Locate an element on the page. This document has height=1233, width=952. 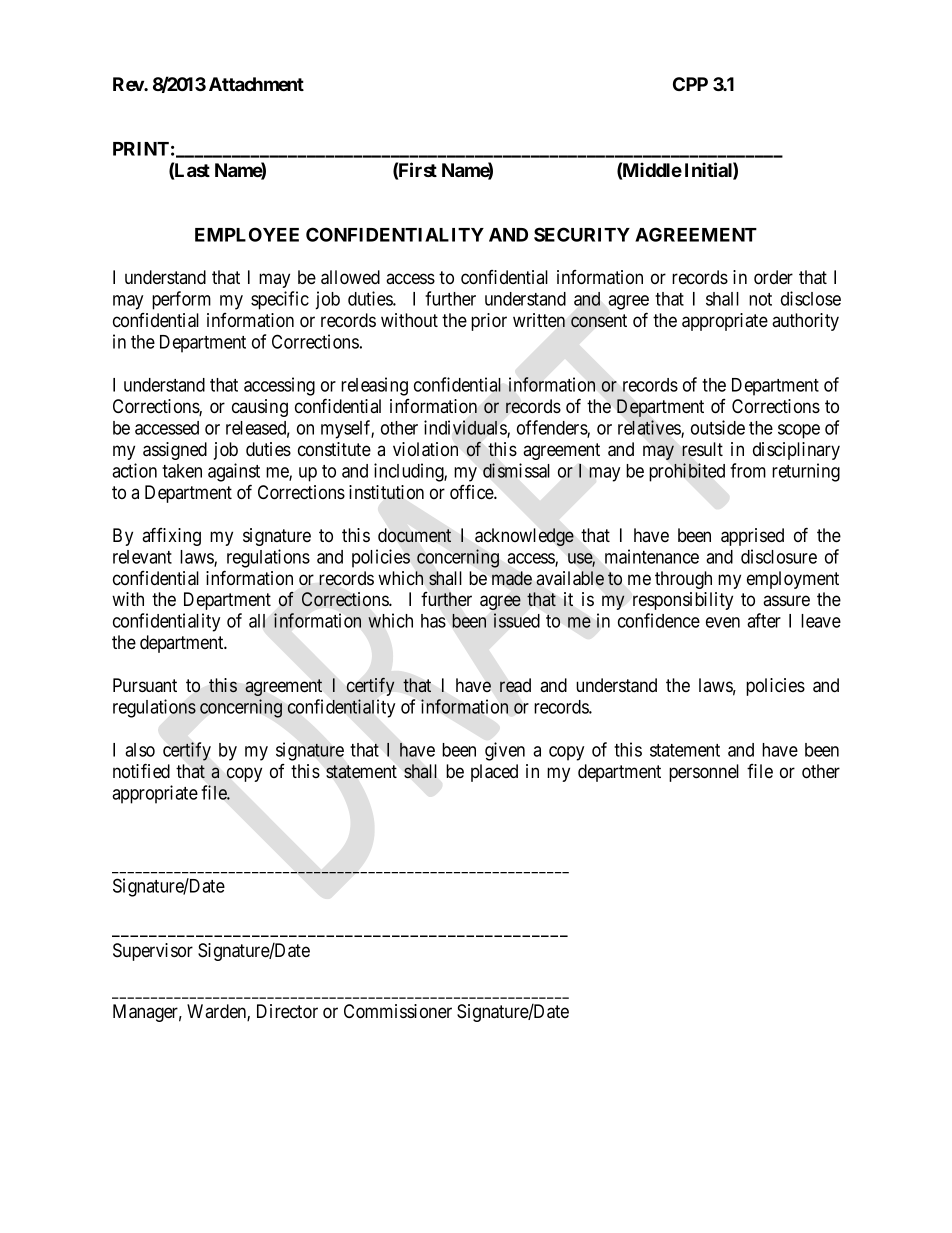
SECURITY is located at coordinates (582, 234).
